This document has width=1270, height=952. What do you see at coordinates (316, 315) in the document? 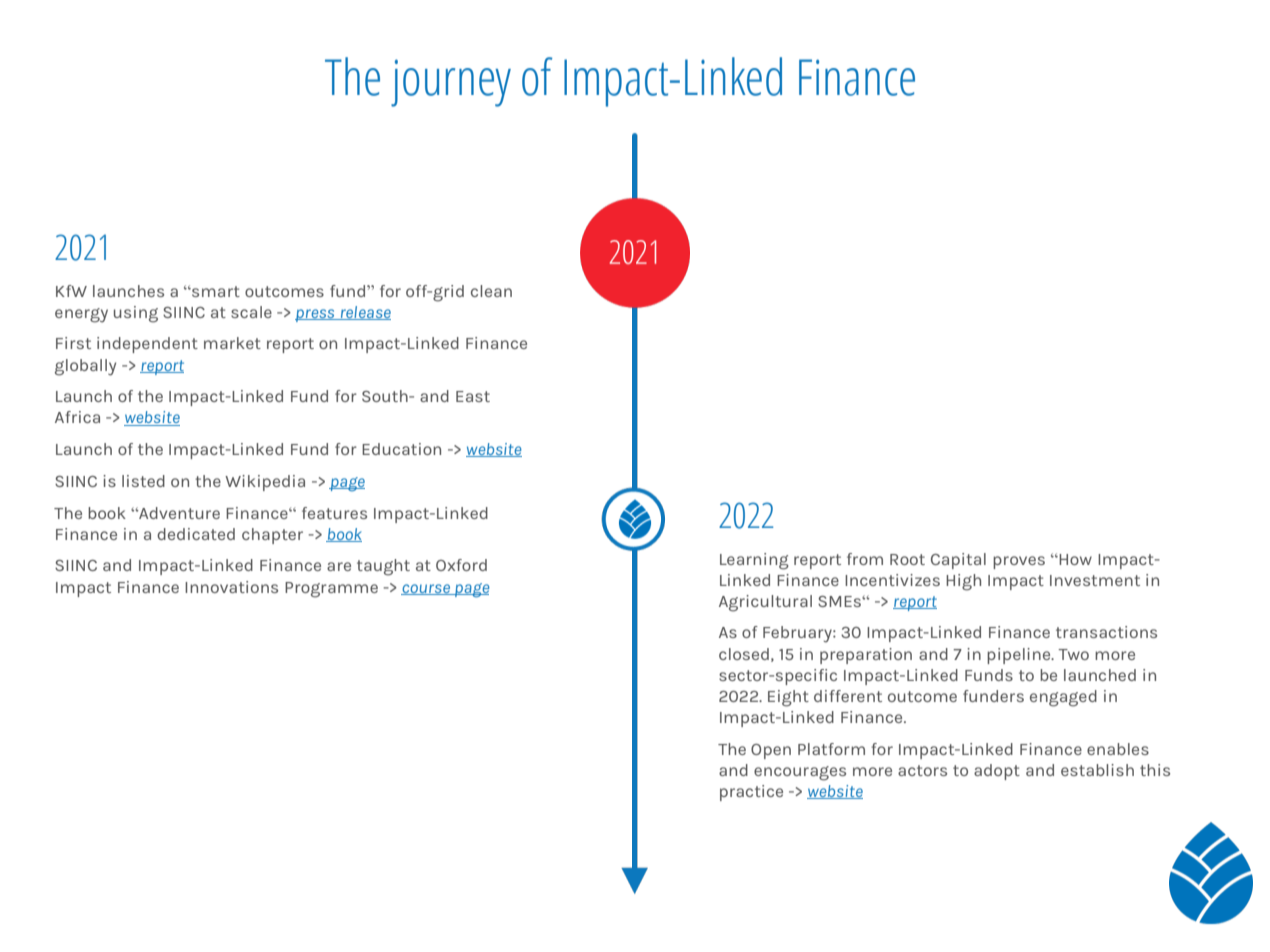
I see `press` at bounding box center [316, 315].
